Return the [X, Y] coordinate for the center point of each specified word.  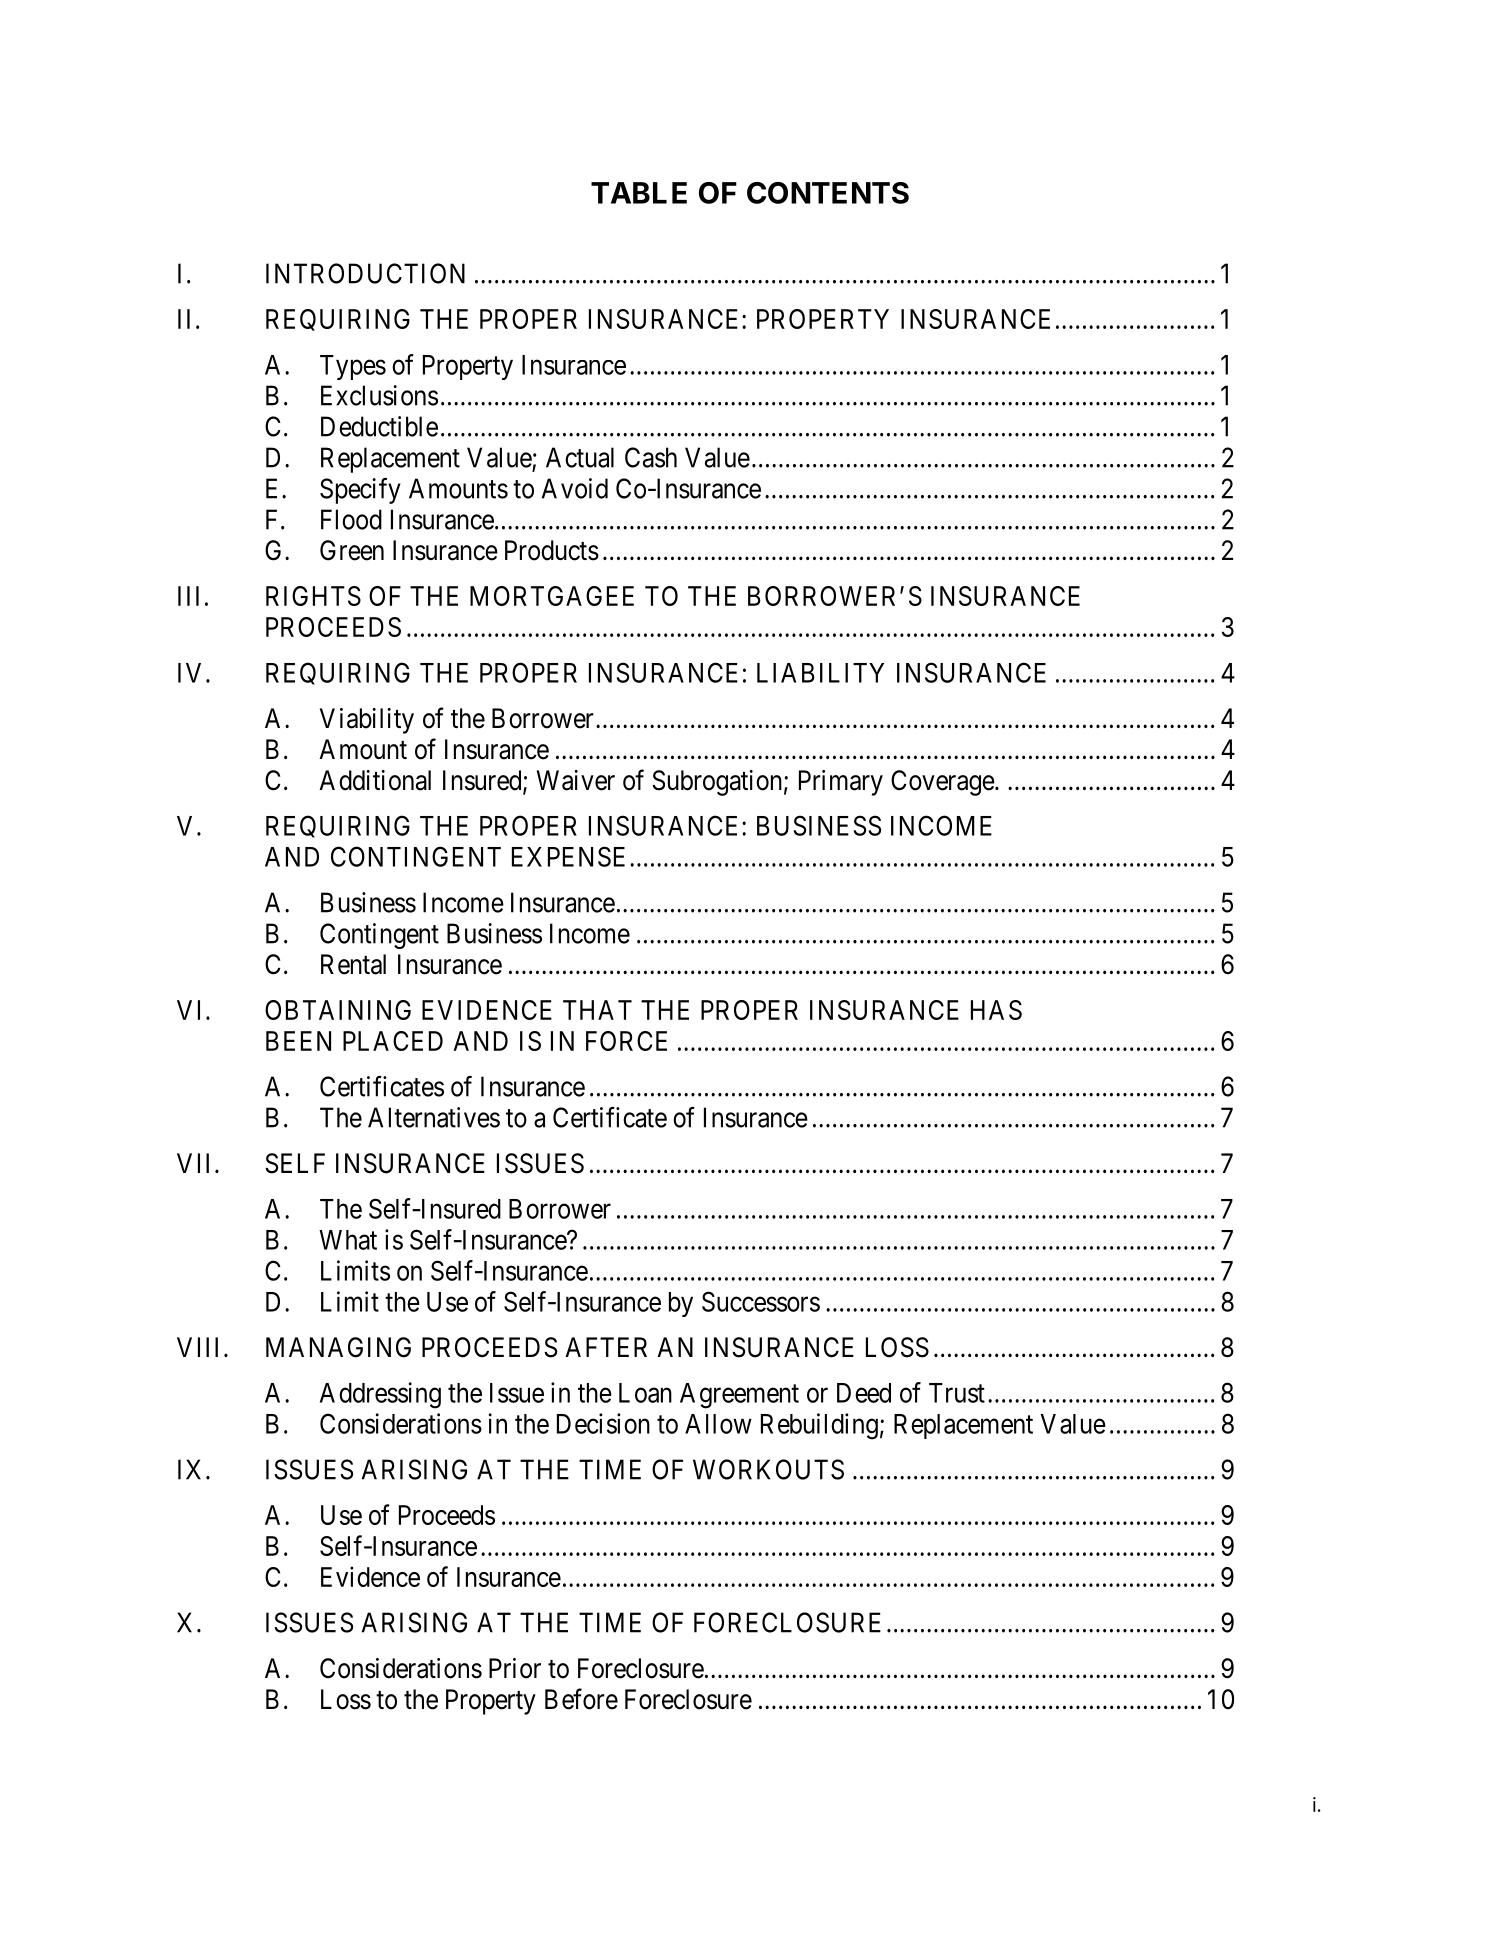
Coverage [943, 783]
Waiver [576, 780]
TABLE [639, 193]
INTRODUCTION [365, 273]
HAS [996, 1010]
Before [581, 1699]
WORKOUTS [768, 1469]
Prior [515, 1668]
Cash [651, 457]
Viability [367, 721]
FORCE [626, 1041]
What [348, 1240]
